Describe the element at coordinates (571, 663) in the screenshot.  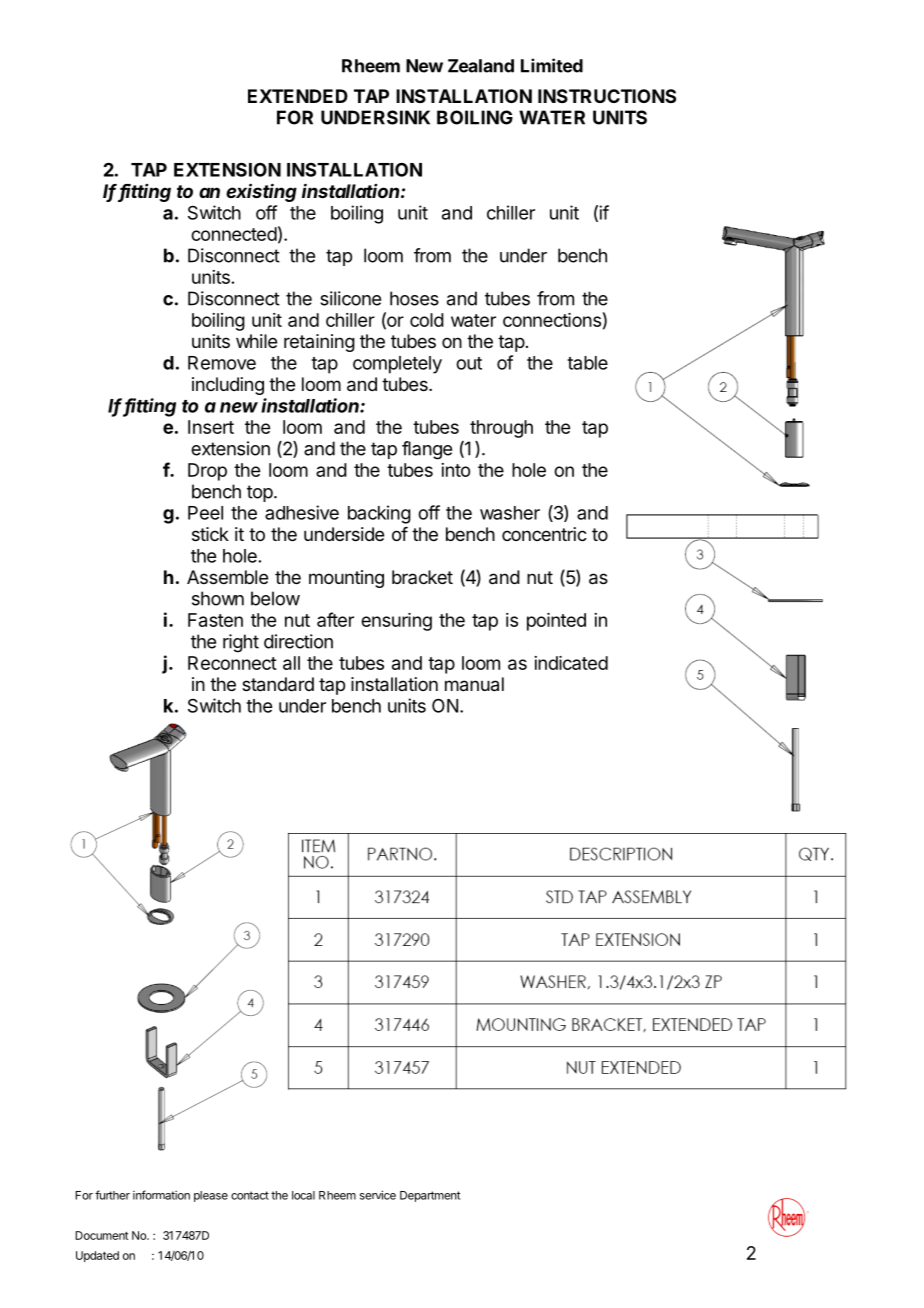
I see `indicated` at that location.
